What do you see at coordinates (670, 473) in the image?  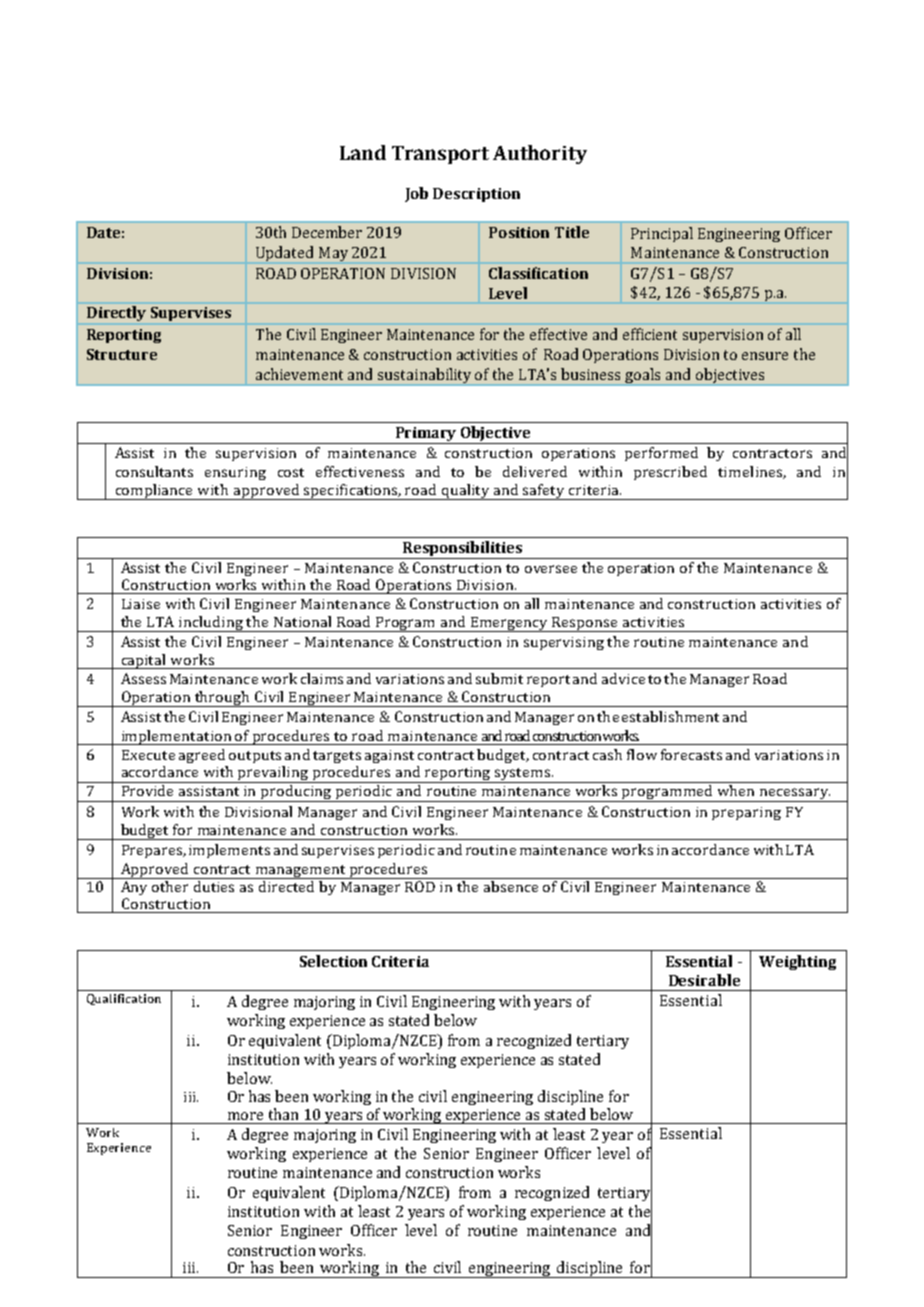 I see `prescribed` at bounding box center [670, 473].
